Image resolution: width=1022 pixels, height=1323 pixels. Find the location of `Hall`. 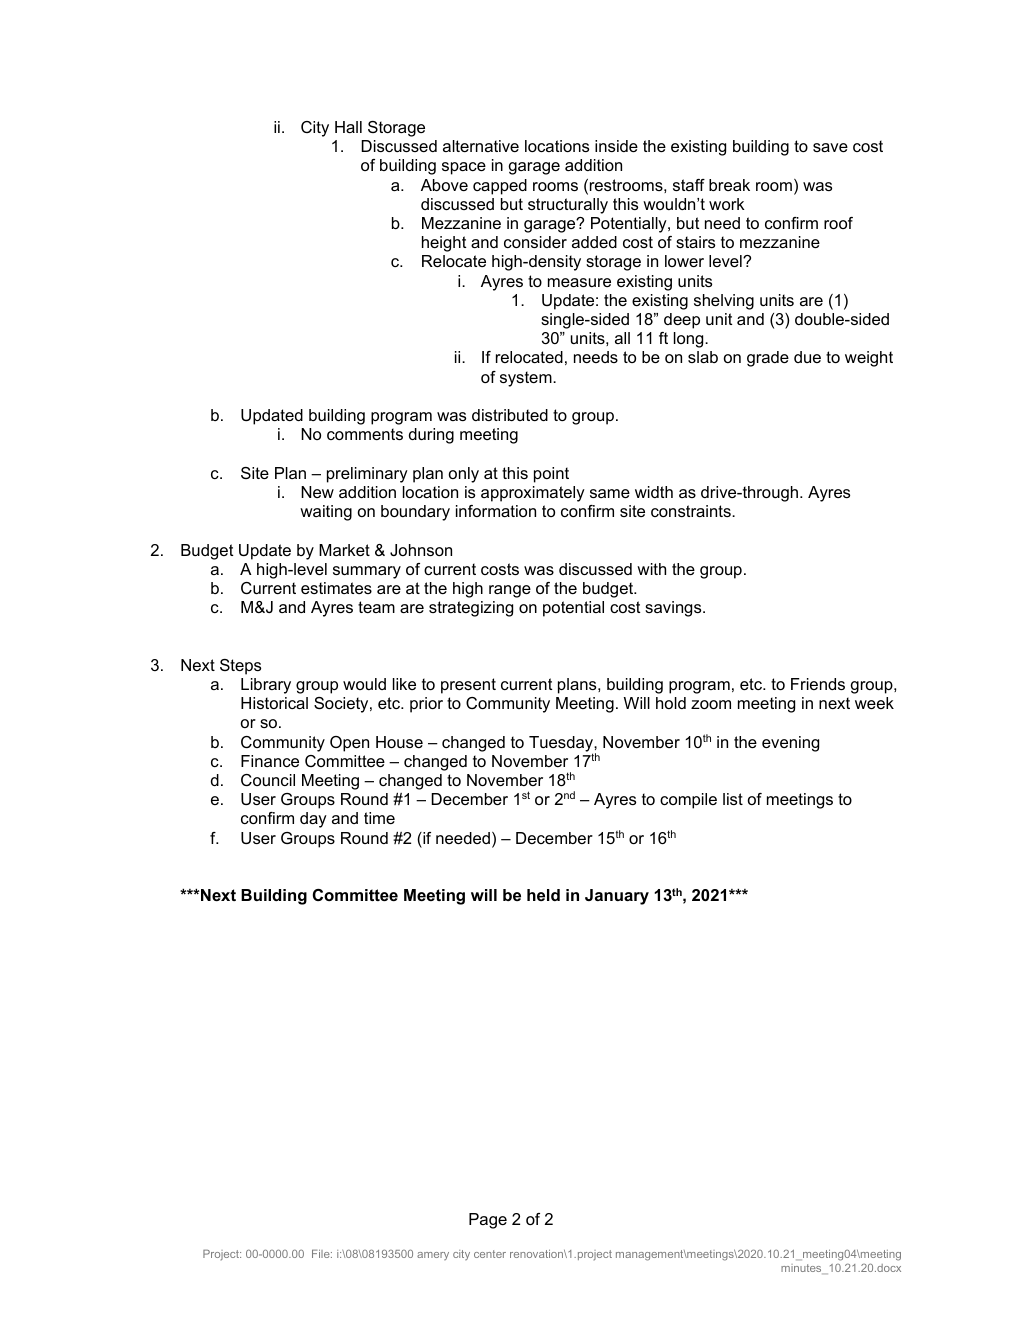

Hall is located at coordinates (348, 127).
